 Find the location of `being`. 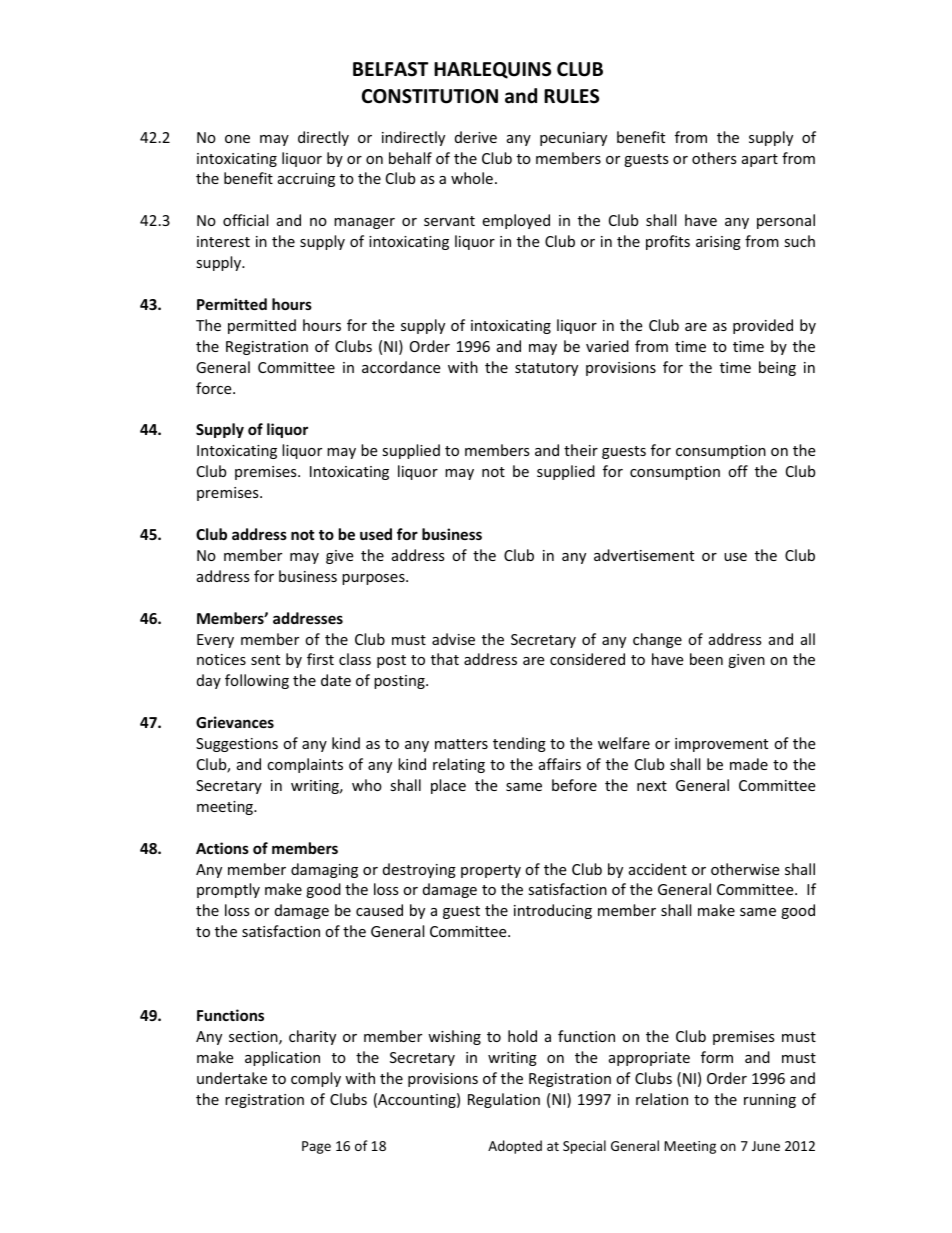

being is located at coordinates (777, 368).
